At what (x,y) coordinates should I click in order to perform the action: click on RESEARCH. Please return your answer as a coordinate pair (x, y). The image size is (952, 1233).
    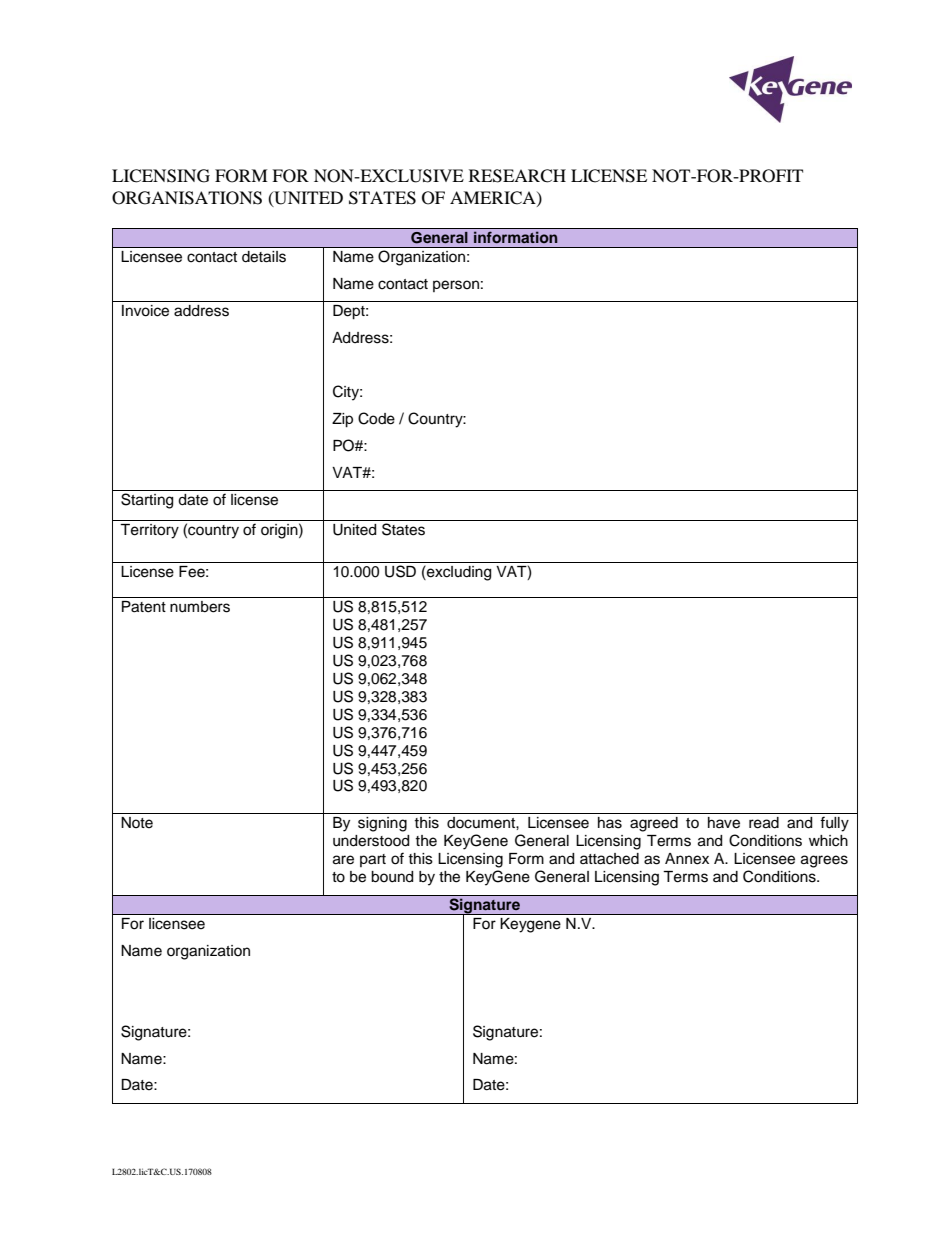
    Looking at the image, I should click on (517, 176).
